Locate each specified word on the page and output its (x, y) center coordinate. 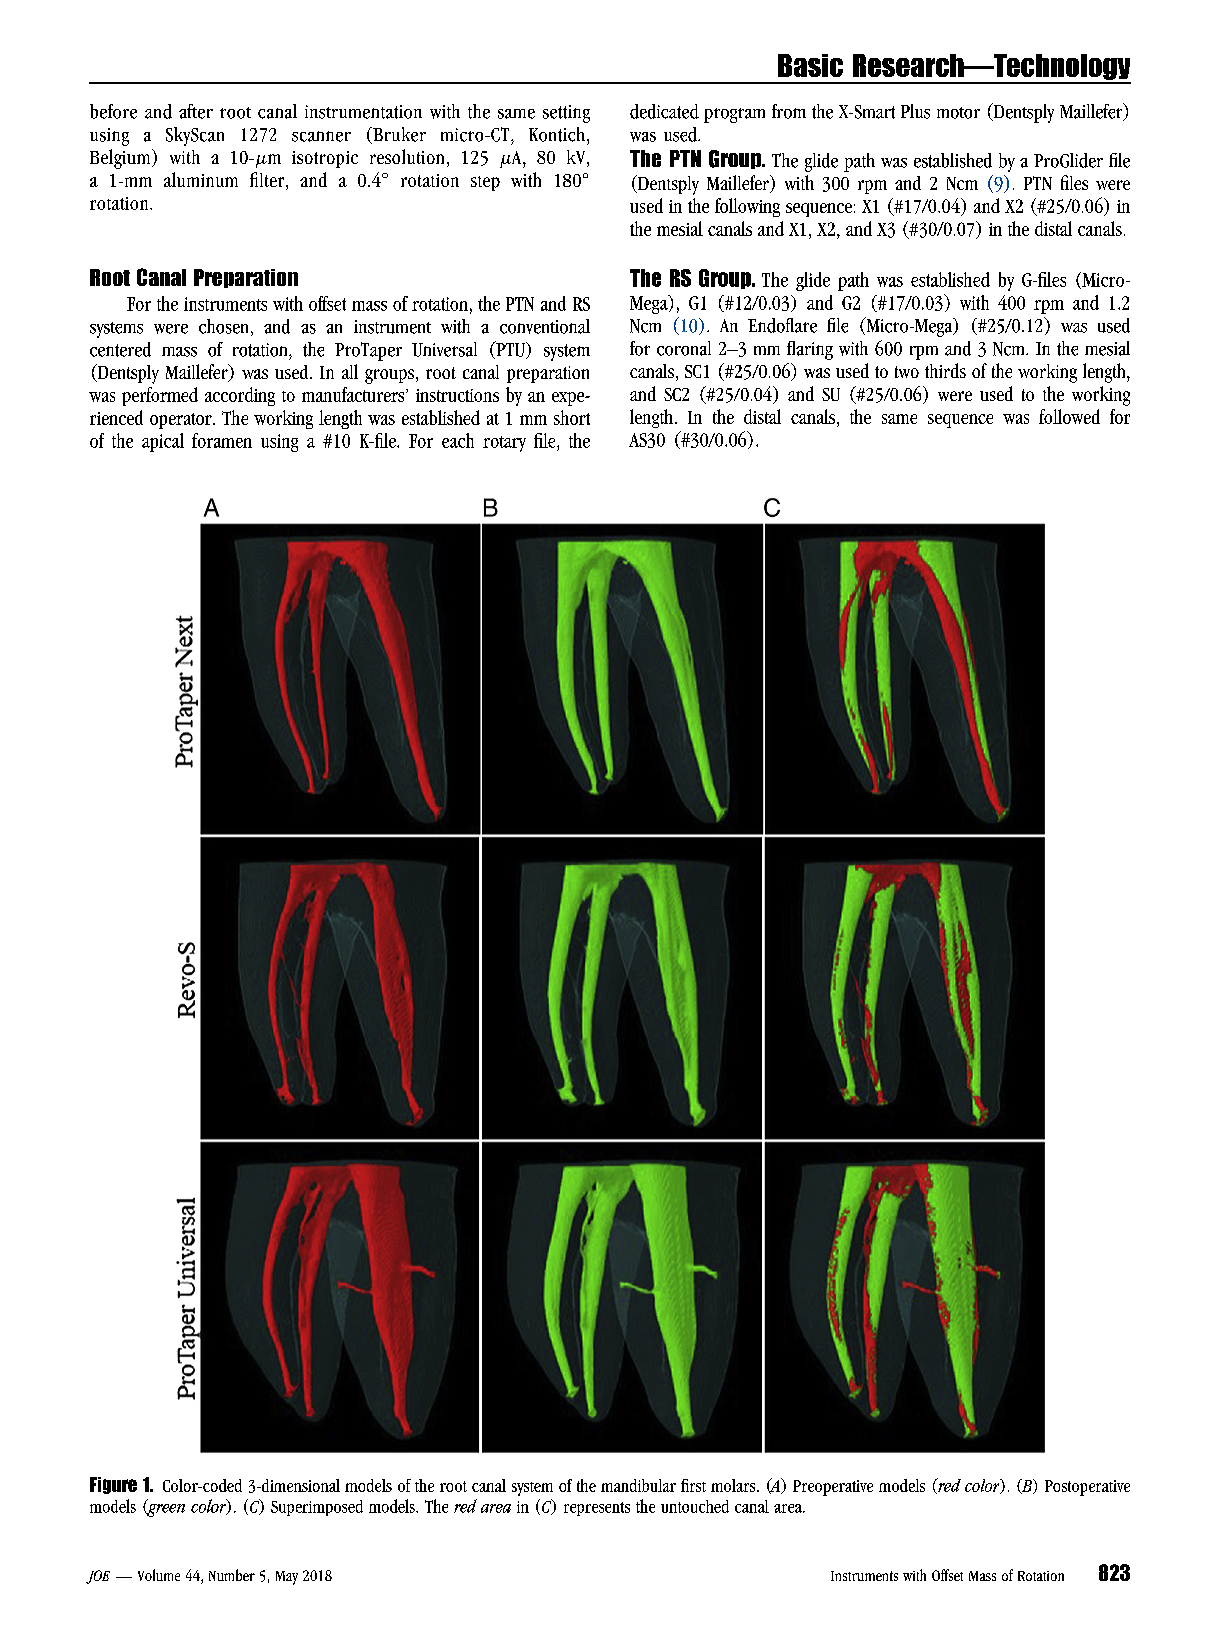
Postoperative (1087, 1488)
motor (958, 113)
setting (566, 114)
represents (597, 1509)
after (196, 111)
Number (232, 1575)
